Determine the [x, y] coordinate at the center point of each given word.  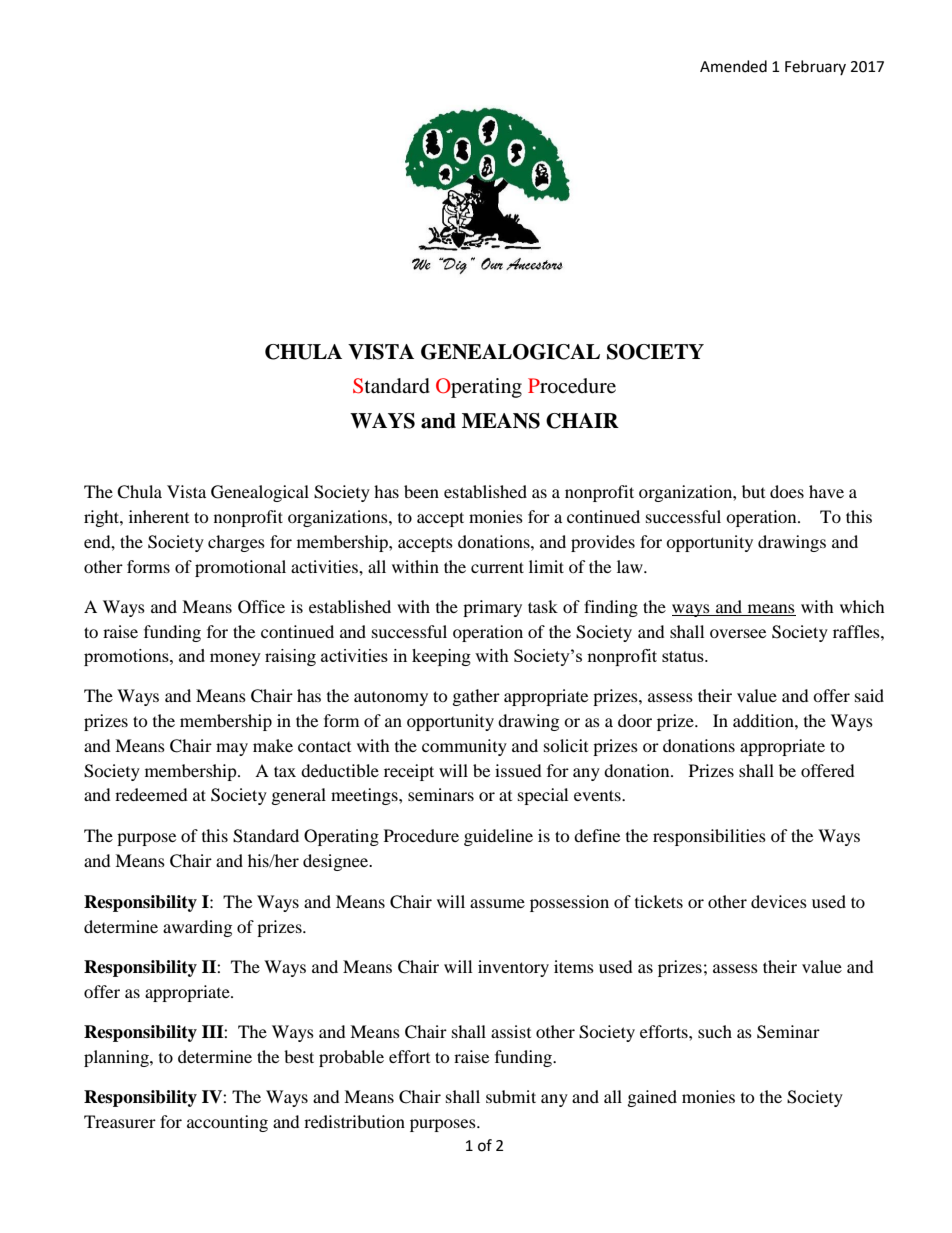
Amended [733, 66]
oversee [738, 633]
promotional [240, 568]
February [815, 67]
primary [492, 608]
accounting [227, 1123]
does [787, 491]
